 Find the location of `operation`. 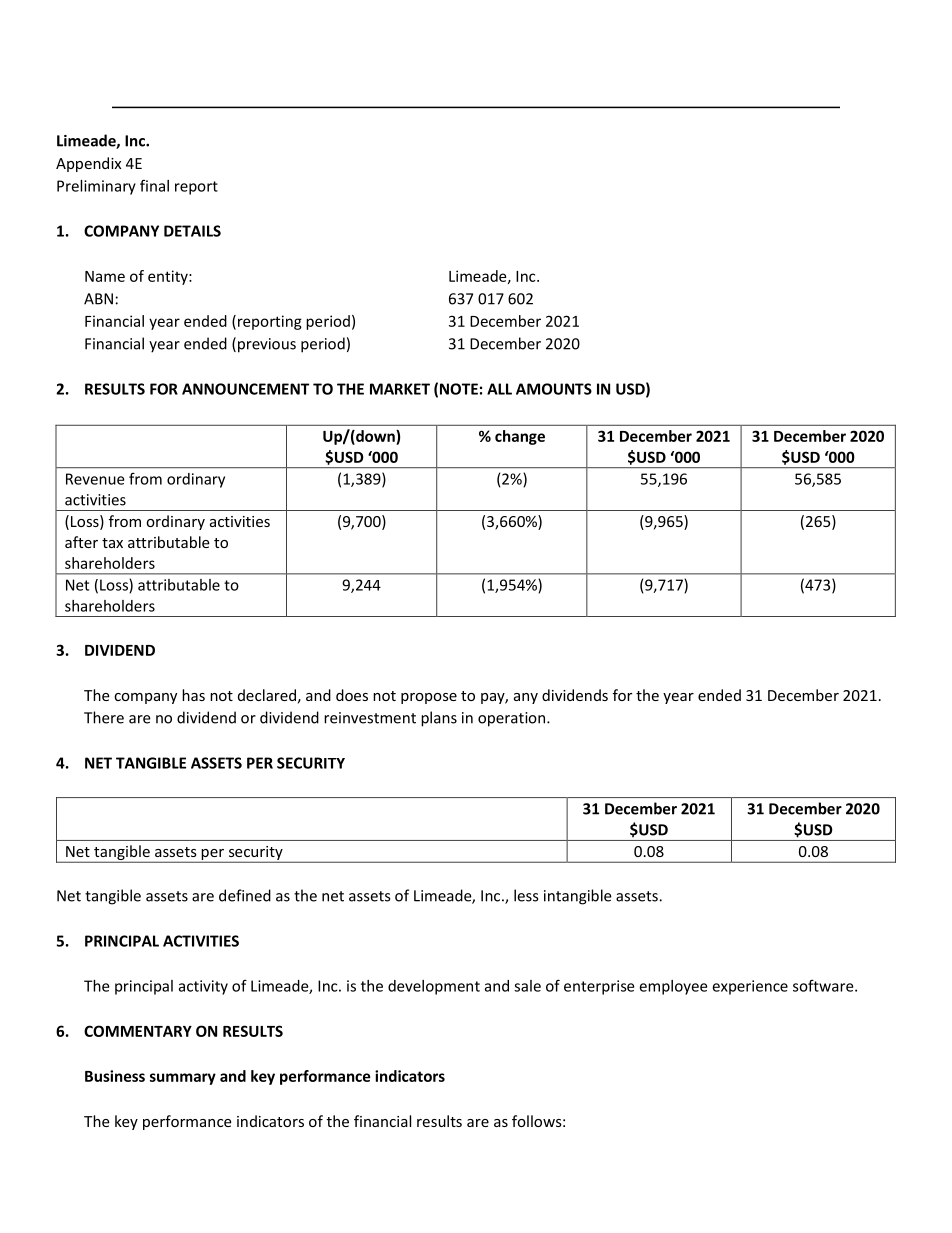

operation is located at coordinates (511, 719).
